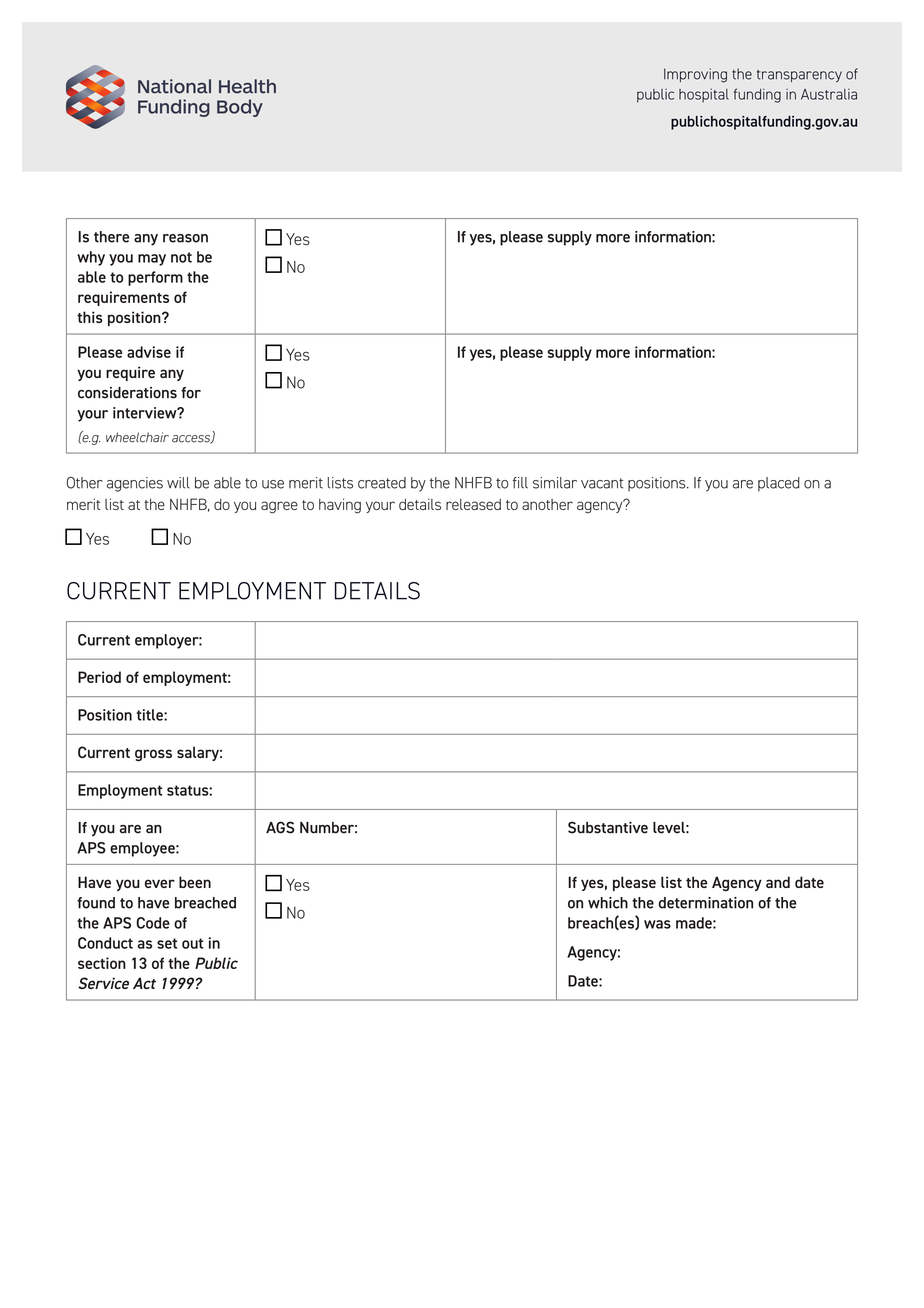  What do you see at coordinates (706, 903) in the screenshot?
I see `determination` at bounding box center [706, 903].
